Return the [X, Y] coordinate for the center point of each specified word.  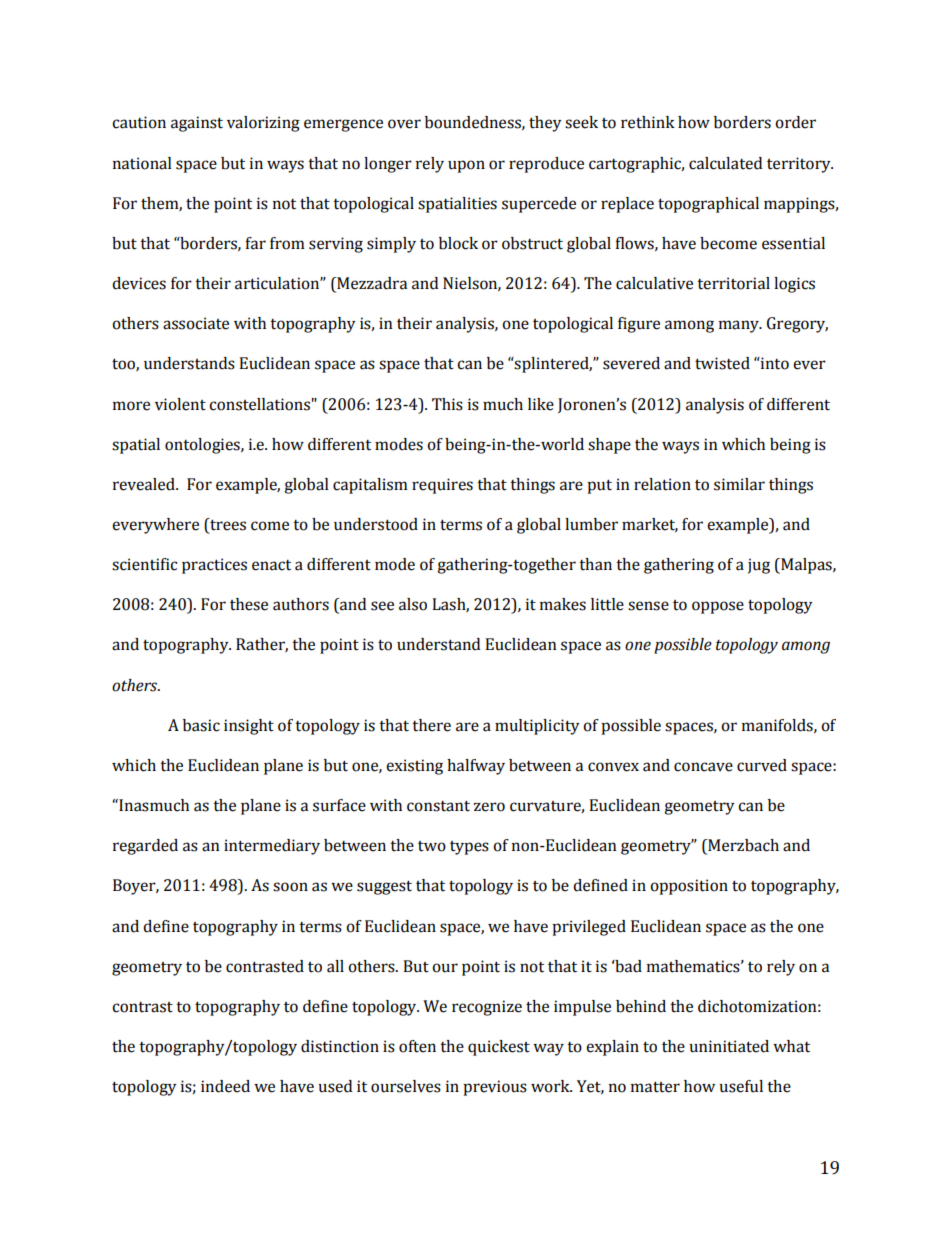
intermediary [272, 847]
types [469, 848]
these [249, 604]
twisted [722, 363]
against [197, 124]
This [447, 404]
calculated [725, 163]
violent [180, 404]
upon [466, 166]
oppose [718, 607]
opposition [689, 887]
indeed [225, 1086]
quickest [499, 1048]
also [413, 604]
